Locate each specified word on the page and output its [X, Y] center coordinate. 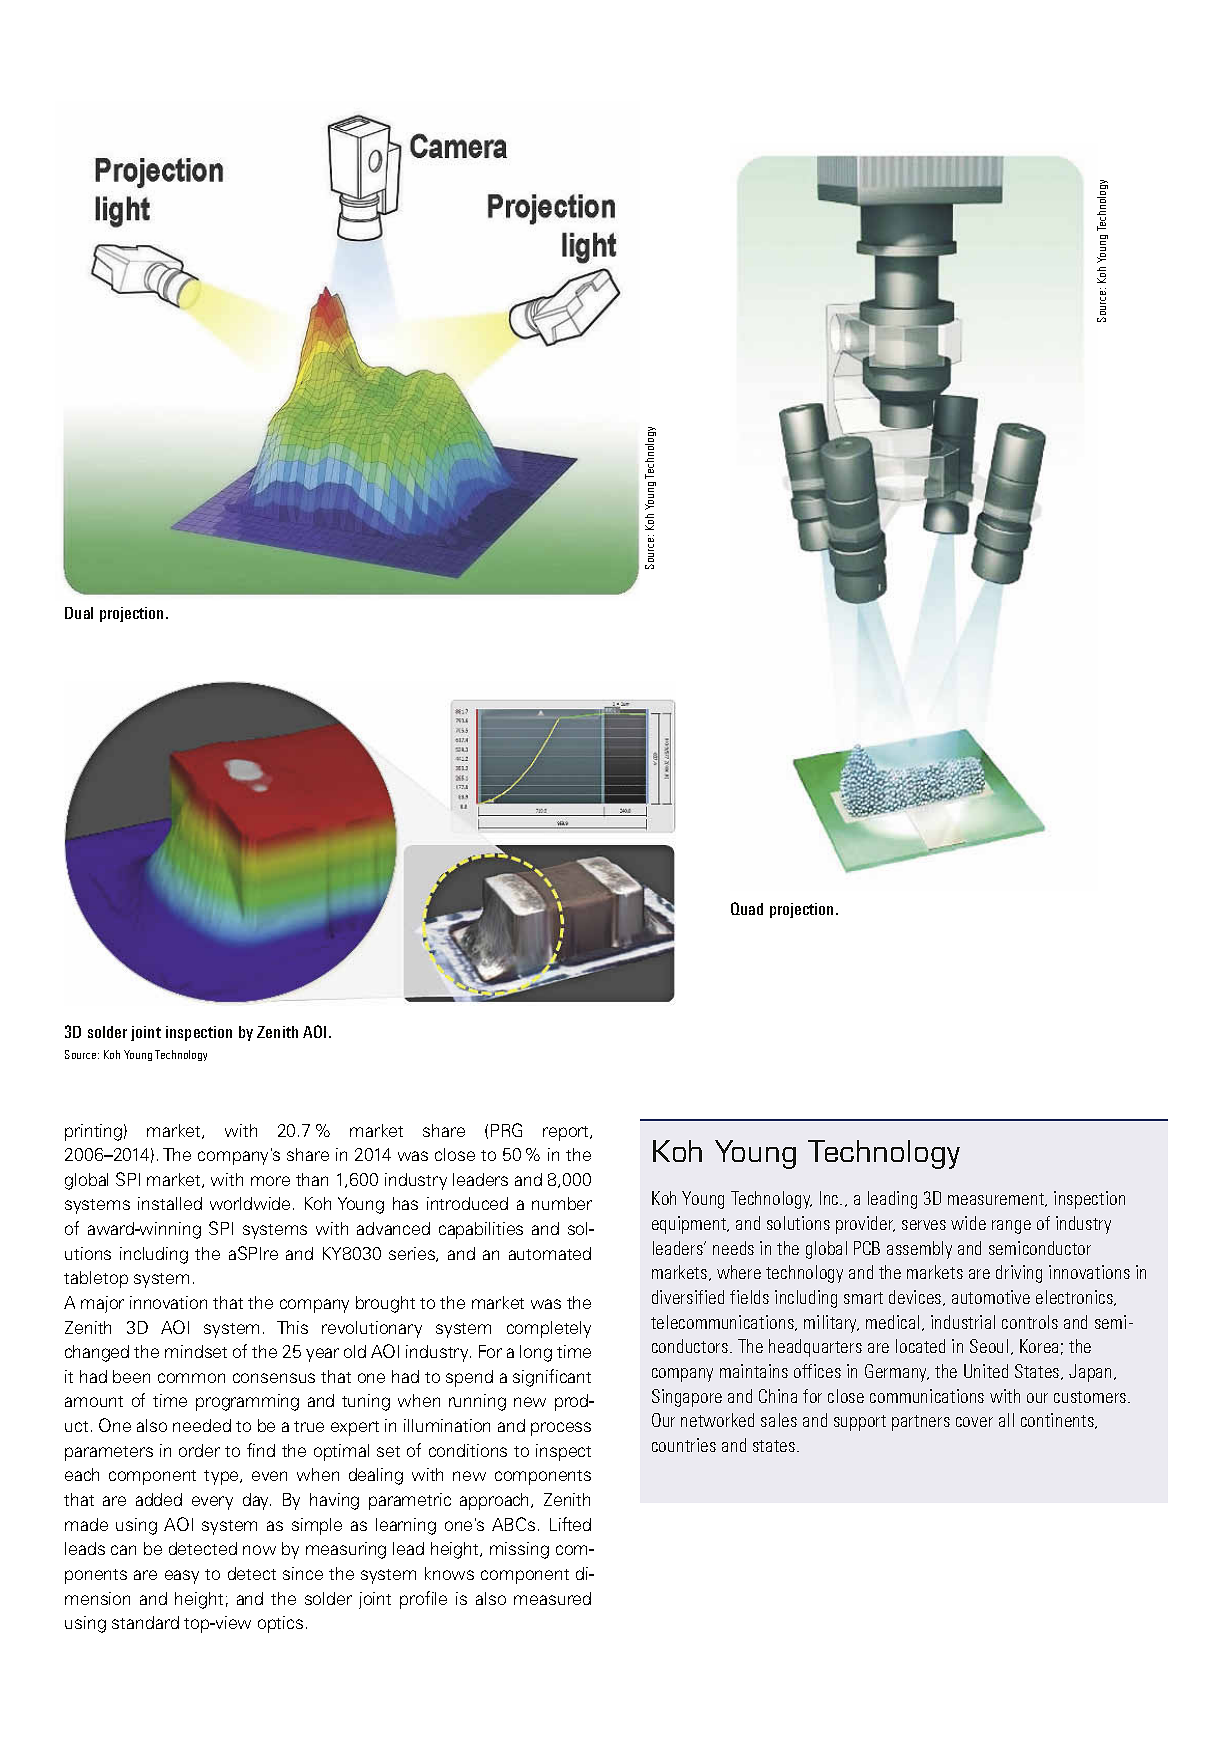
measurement [997, 1200]
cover [974, 1422]
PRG [506, 1130]
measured [552, 1598]
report [567, 1133]
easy [182, 1577]
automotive [991, 1297]
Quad [747, 908]
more [270, 1181]
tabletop [96, 1279]
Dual [79, 613]
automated [550, 1253]
